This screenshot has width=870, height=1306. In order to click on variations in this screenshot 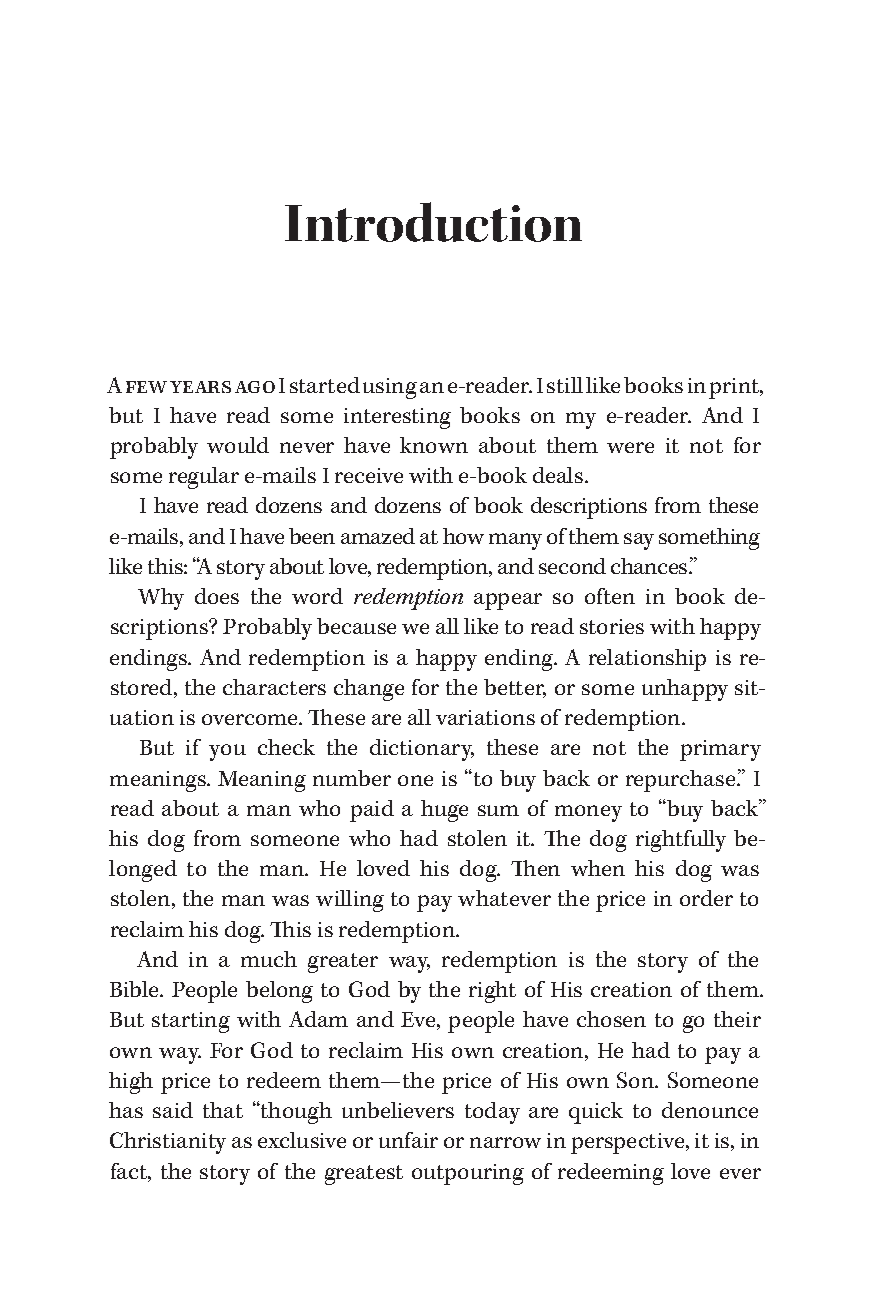, I will do `click(485, 717)`.
